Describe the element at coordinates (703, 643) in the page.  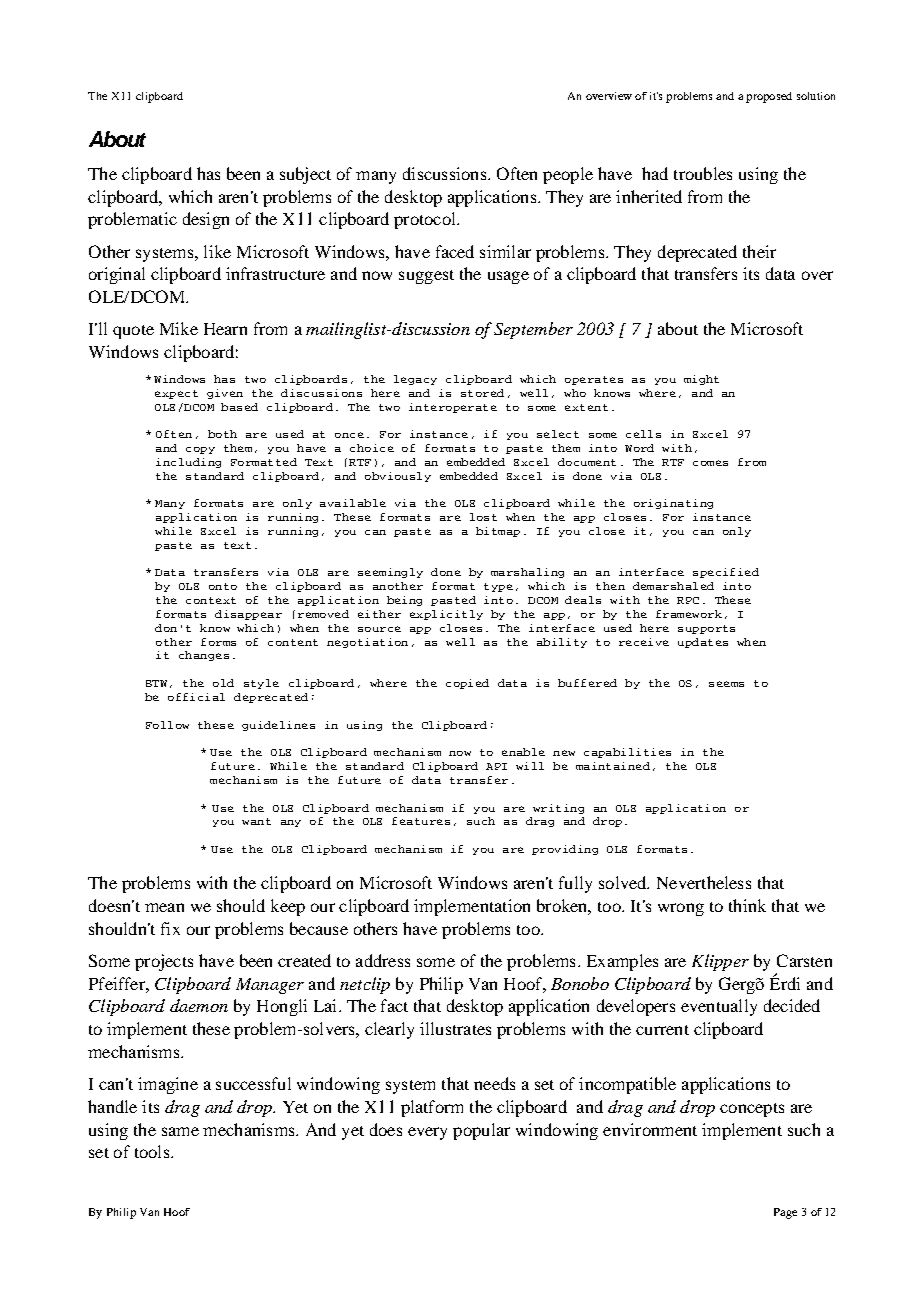
I see `updates` at that location.
